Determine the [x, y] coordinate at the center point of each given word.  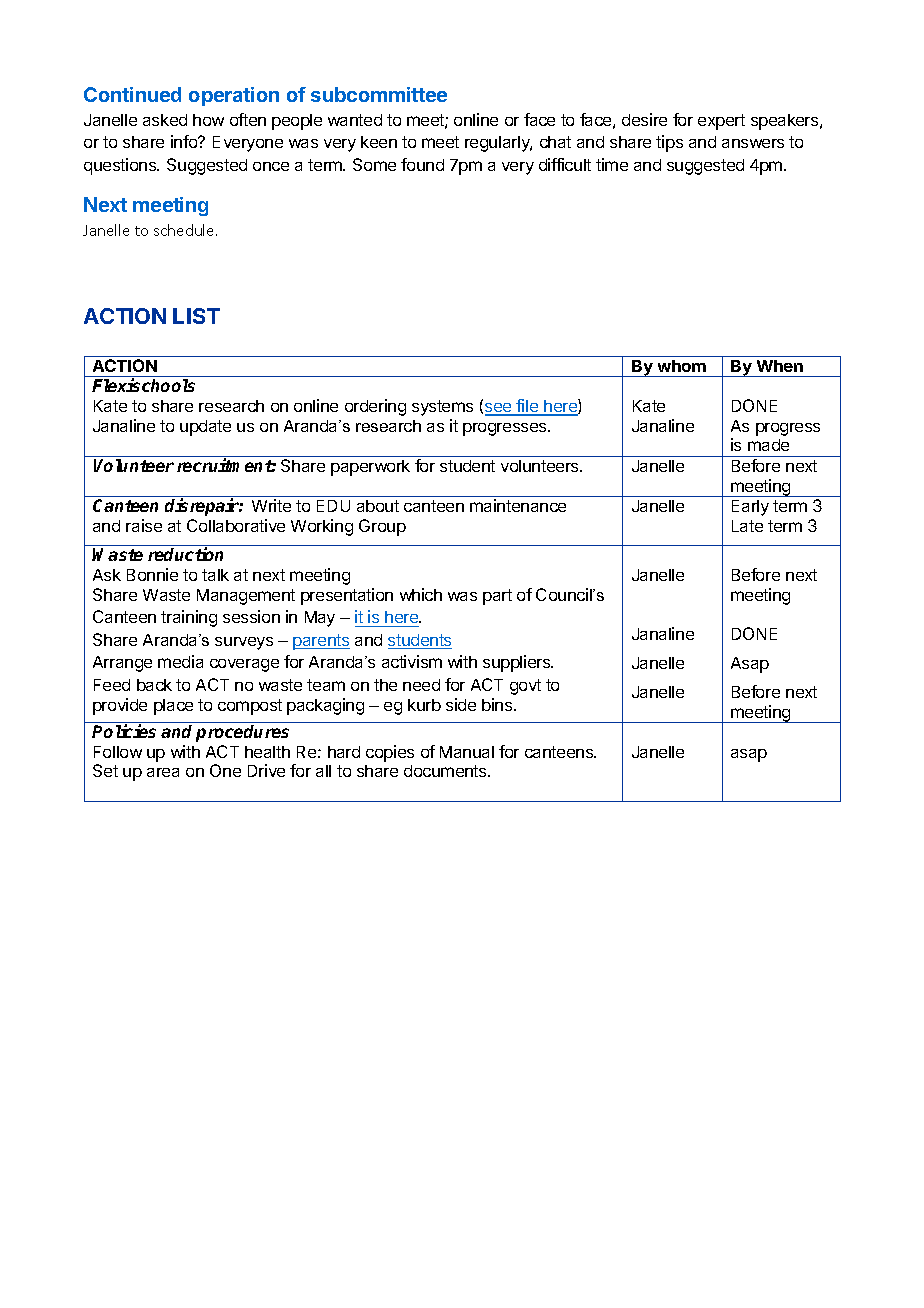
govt [525, 687]
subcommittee [379, 94]
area [163, 772]
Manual [467, 752]
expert [721, 122]
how [208, 120]
